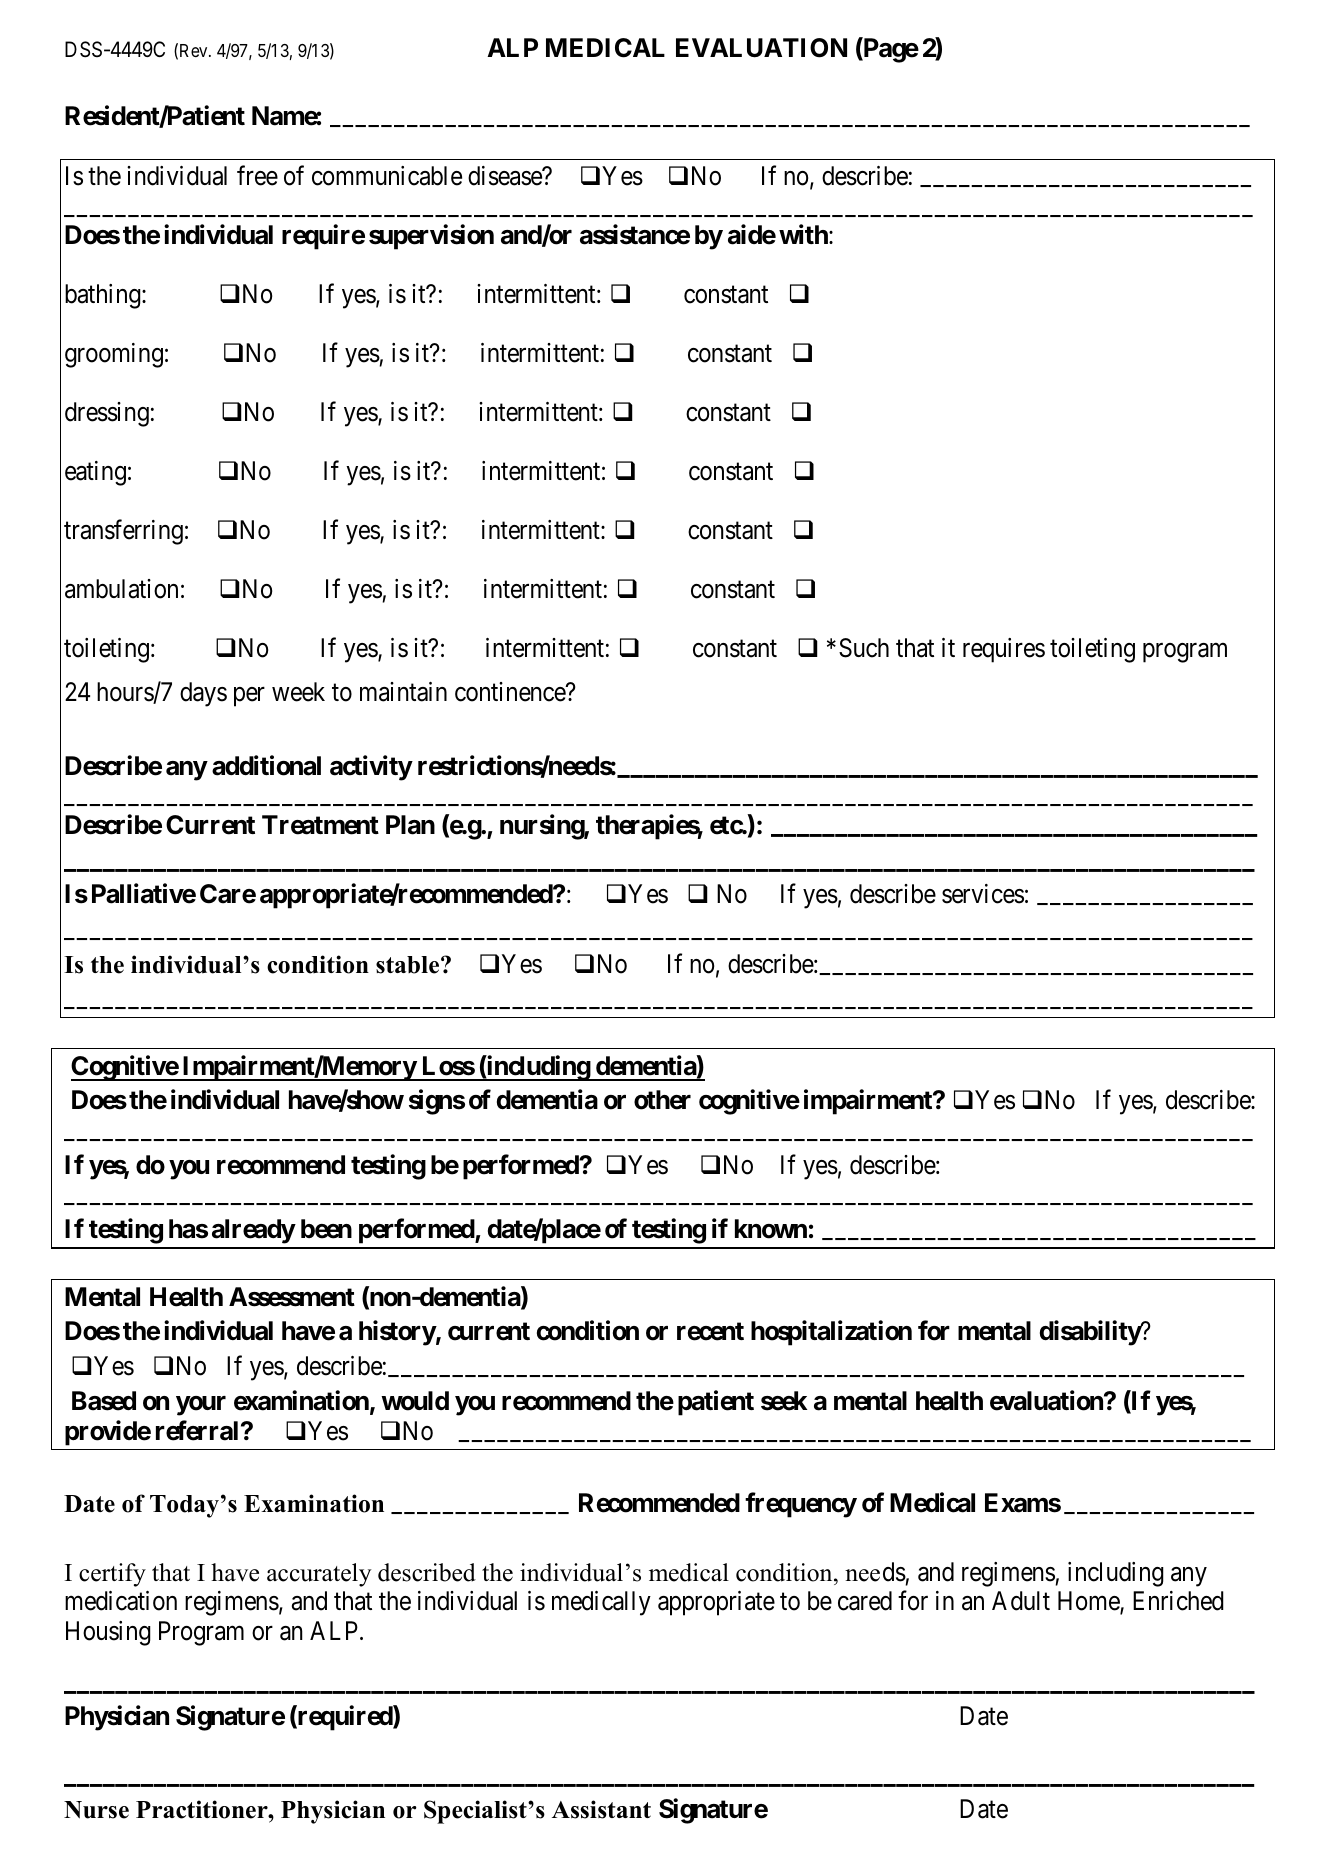  Describe the element at coordinates (201, 1406) in the document. I see `your` at that location.
